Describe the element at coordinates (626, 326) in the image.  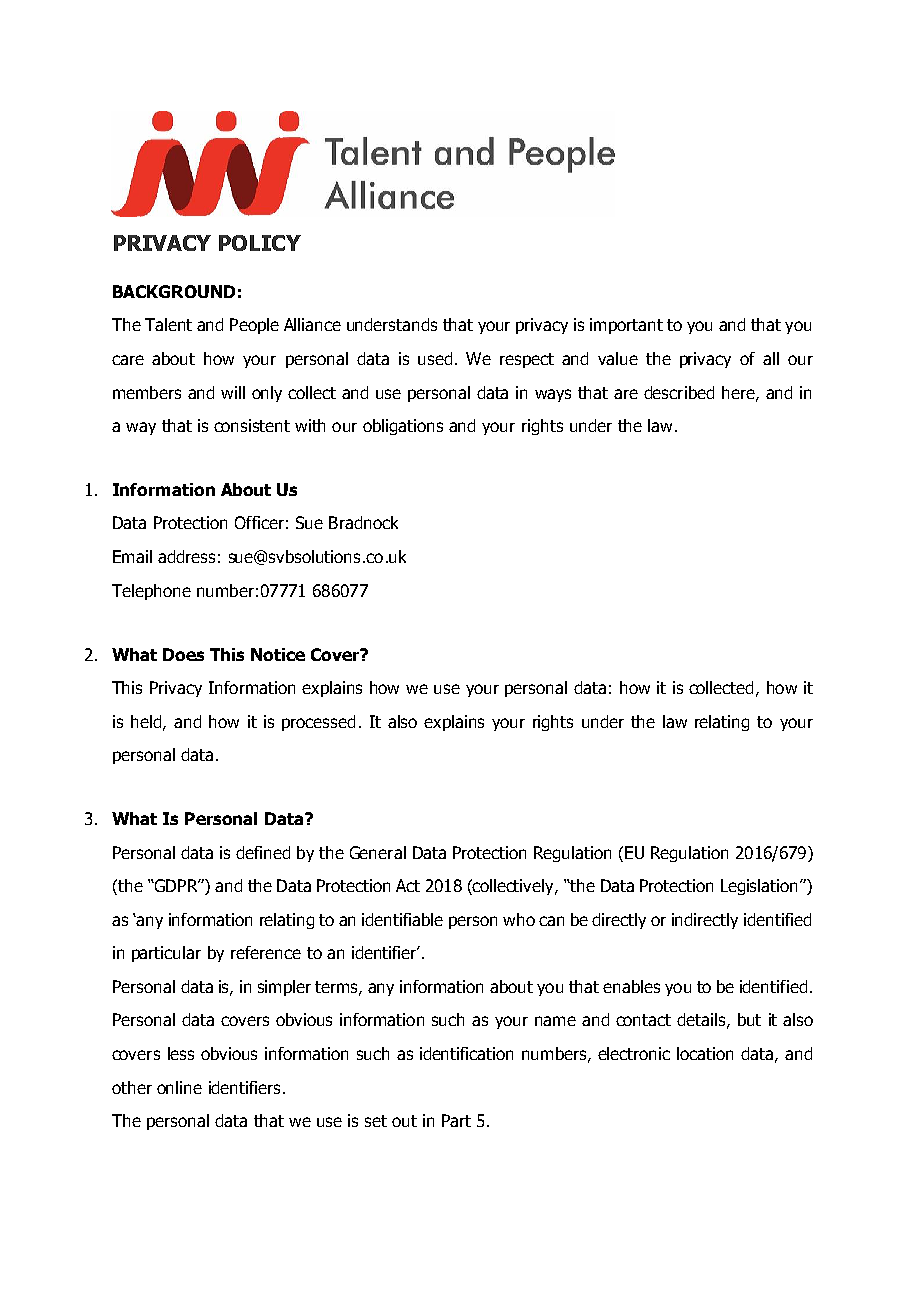
I see `important` at that location.
